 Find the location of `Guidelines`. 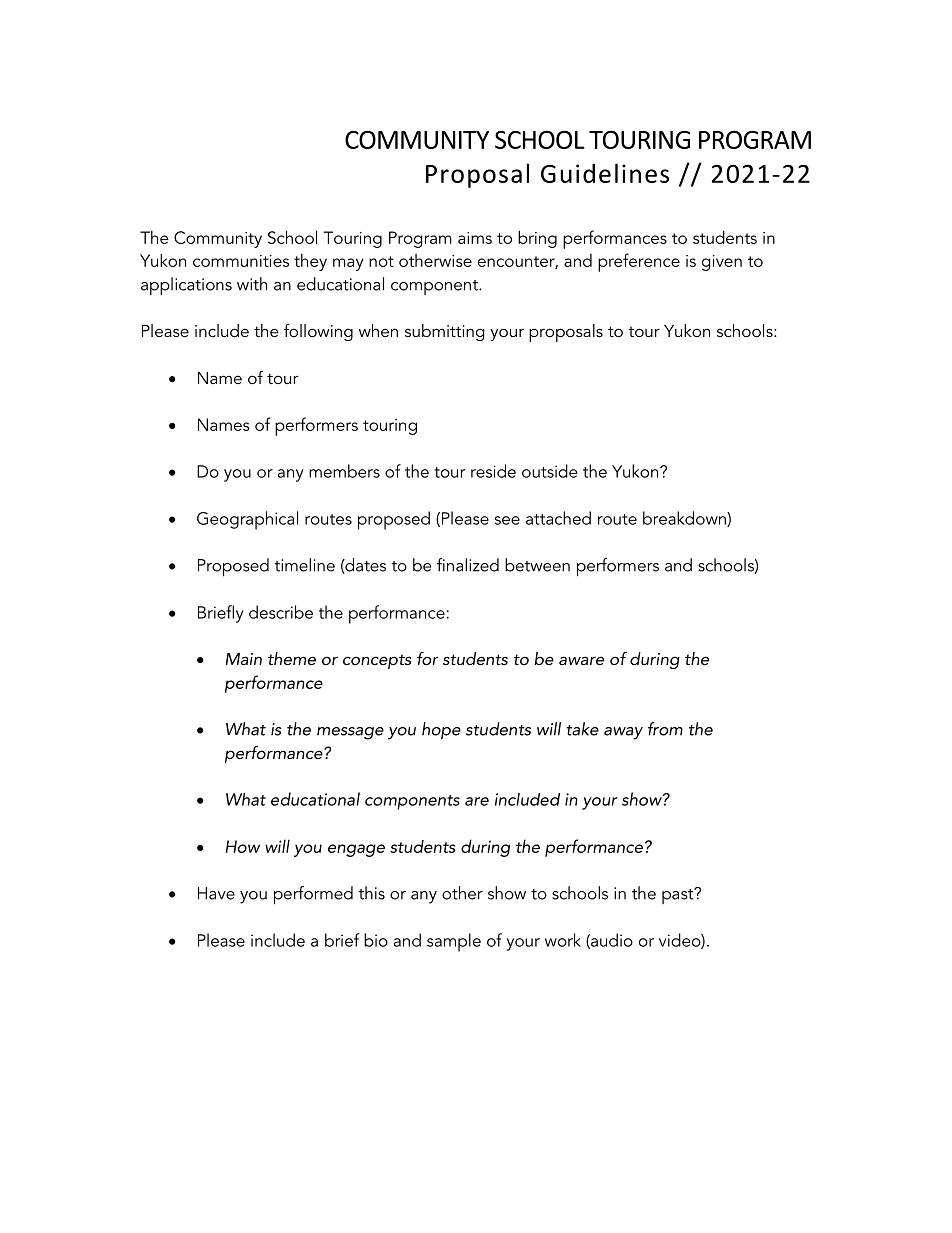

Guidelines is located at coordinates (605, 173).
